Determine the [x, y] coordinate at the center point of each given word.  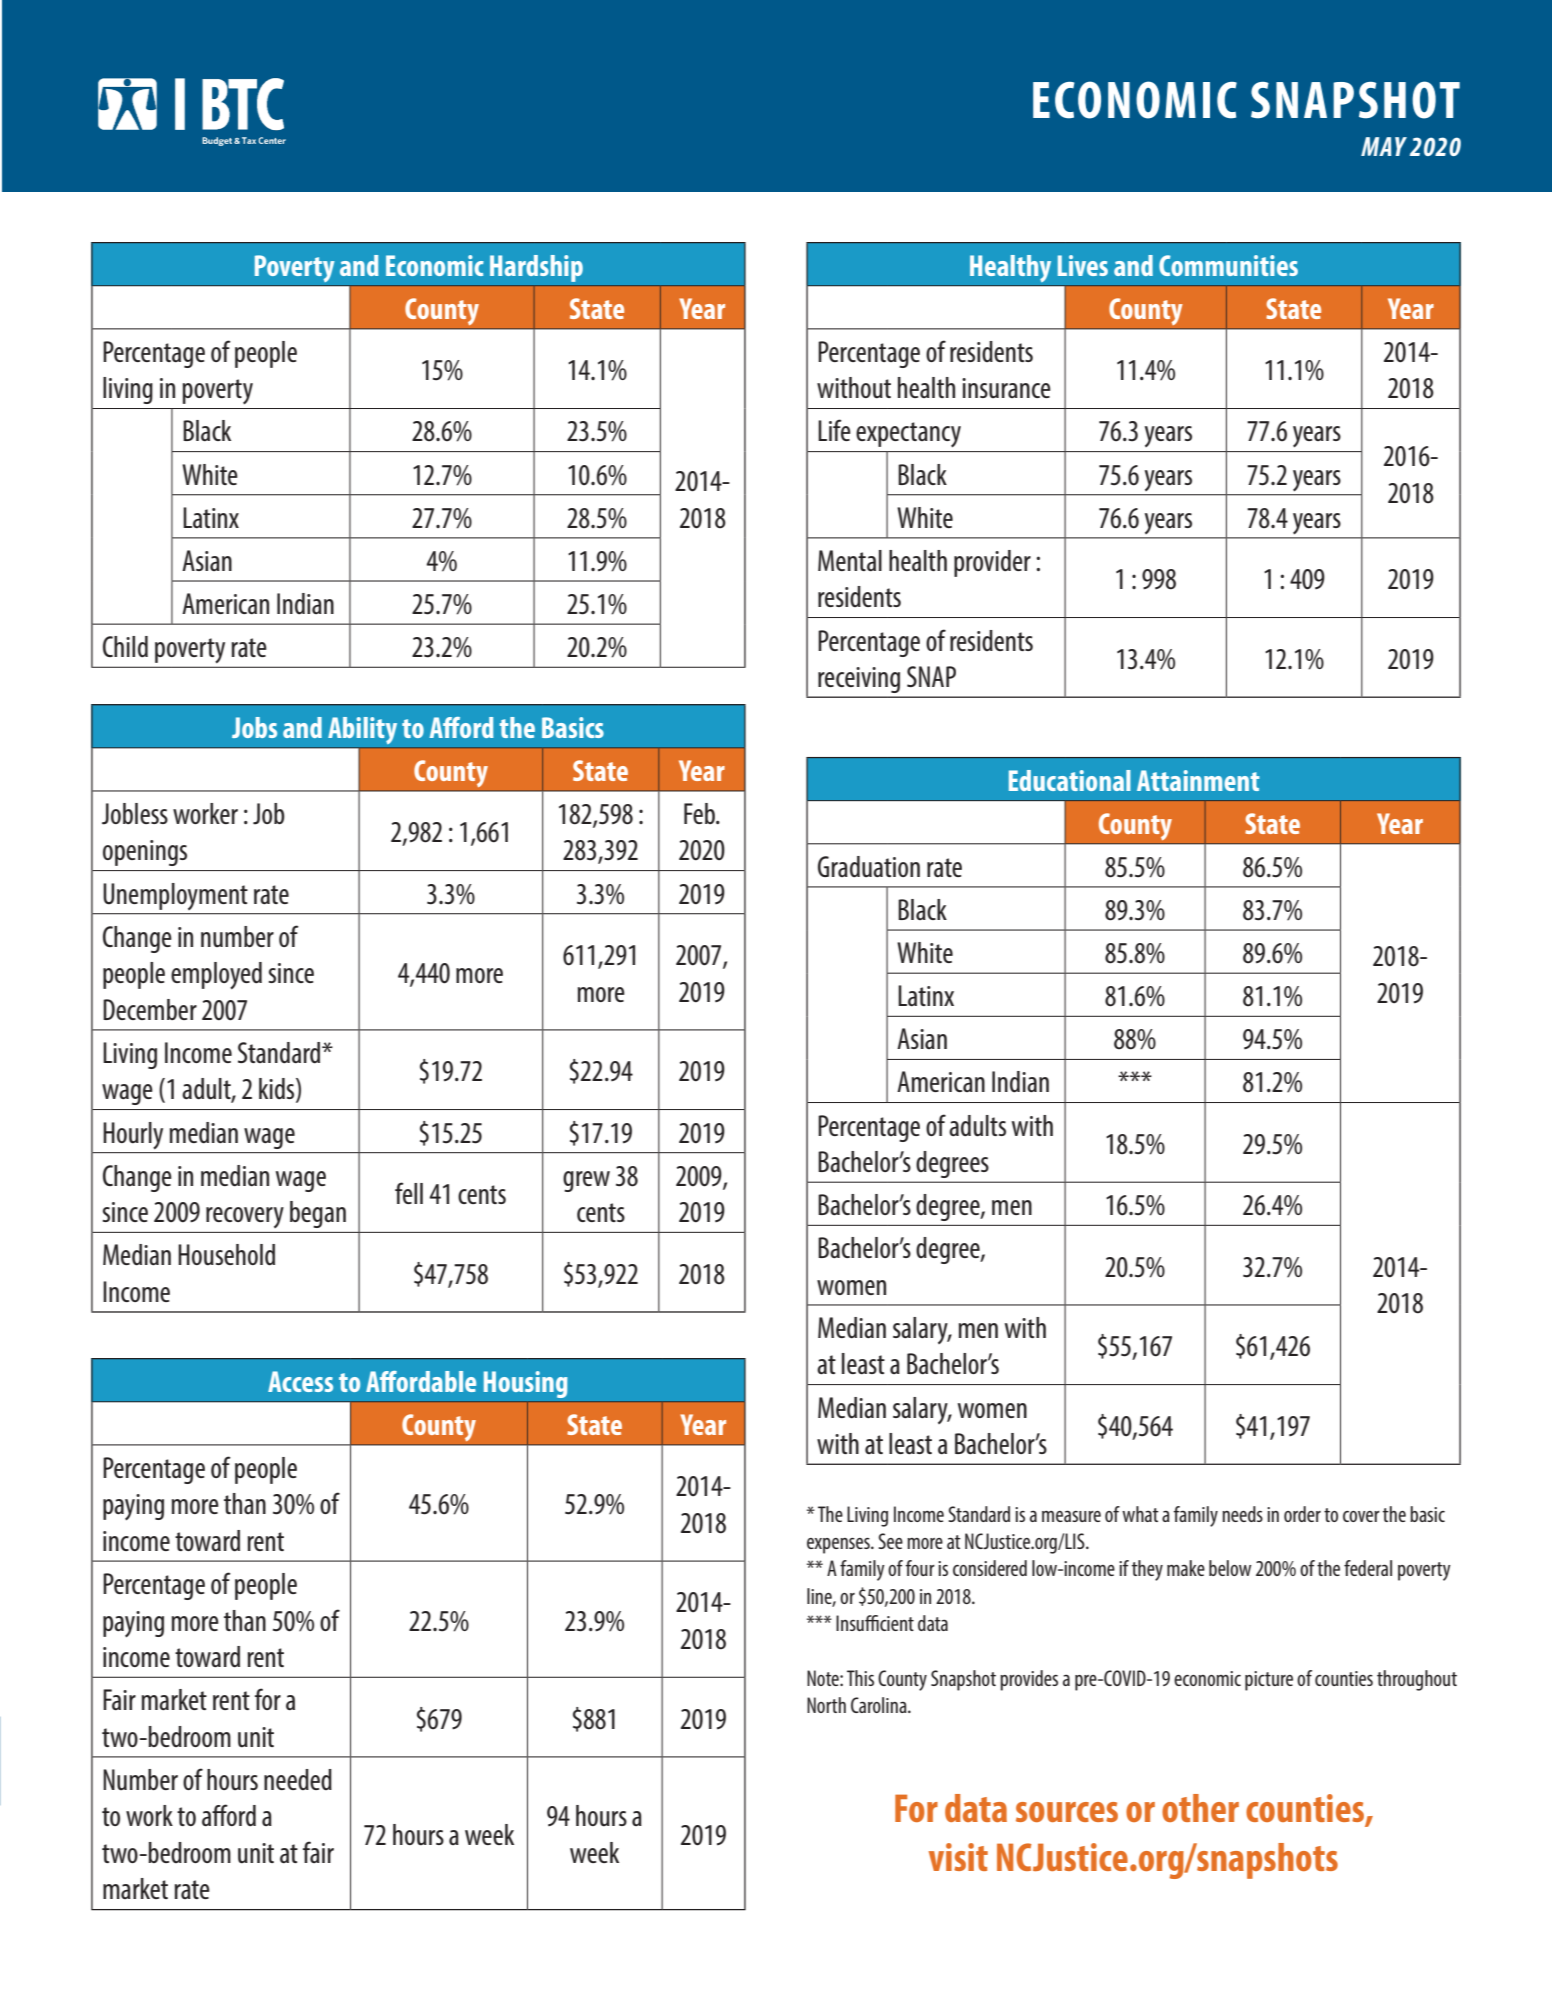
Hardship [536, 268]
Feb [700, 813]
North [826, 1705]
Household [226, 1255]
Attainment [1198, 780]
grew [586, 1181]
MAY [1384, 146]
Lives [1083, 265]
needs [1242, 1514]
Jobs [254, 727]
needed [298, 1779]
